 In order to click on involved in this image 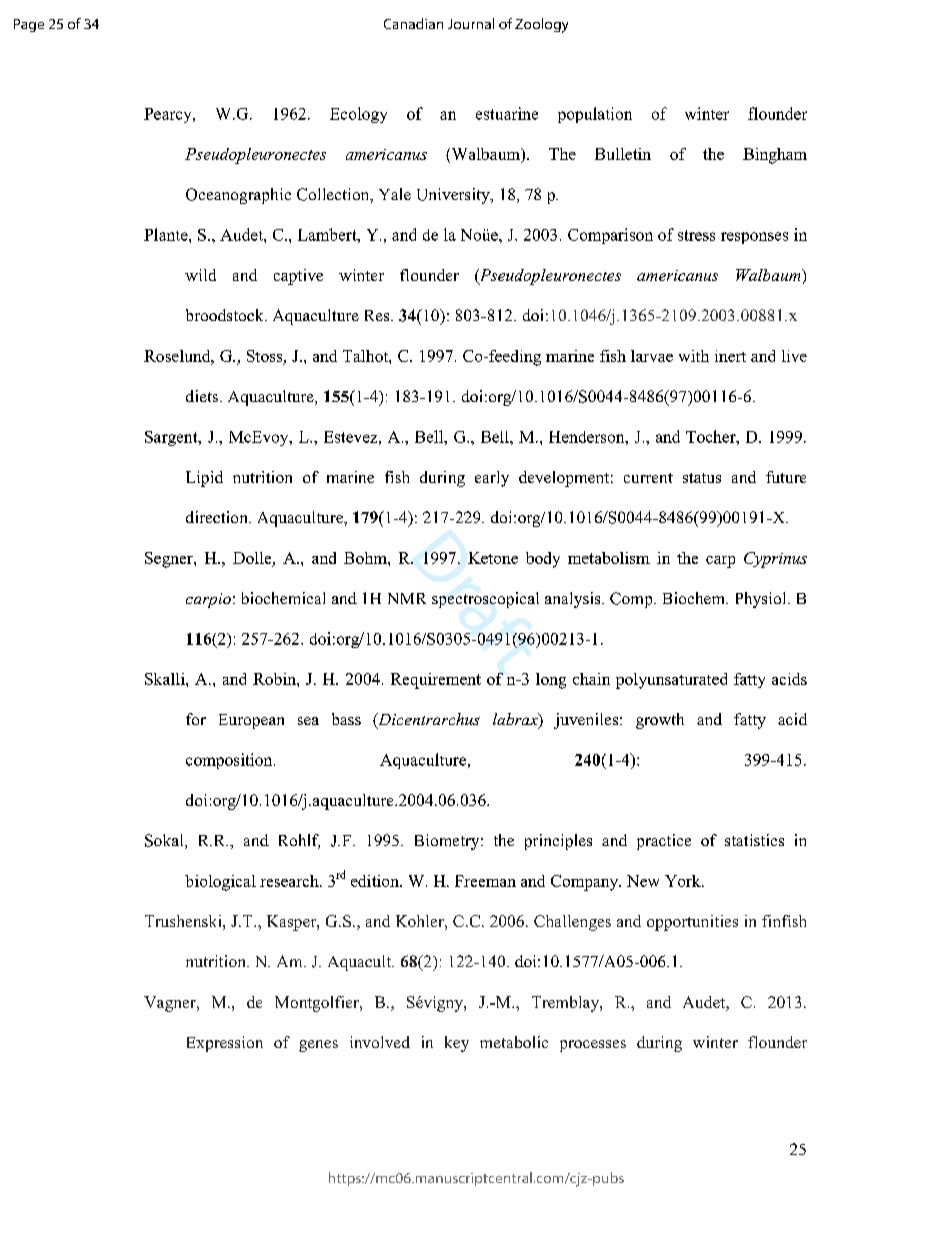, I will do `click(380, 1042)`.
